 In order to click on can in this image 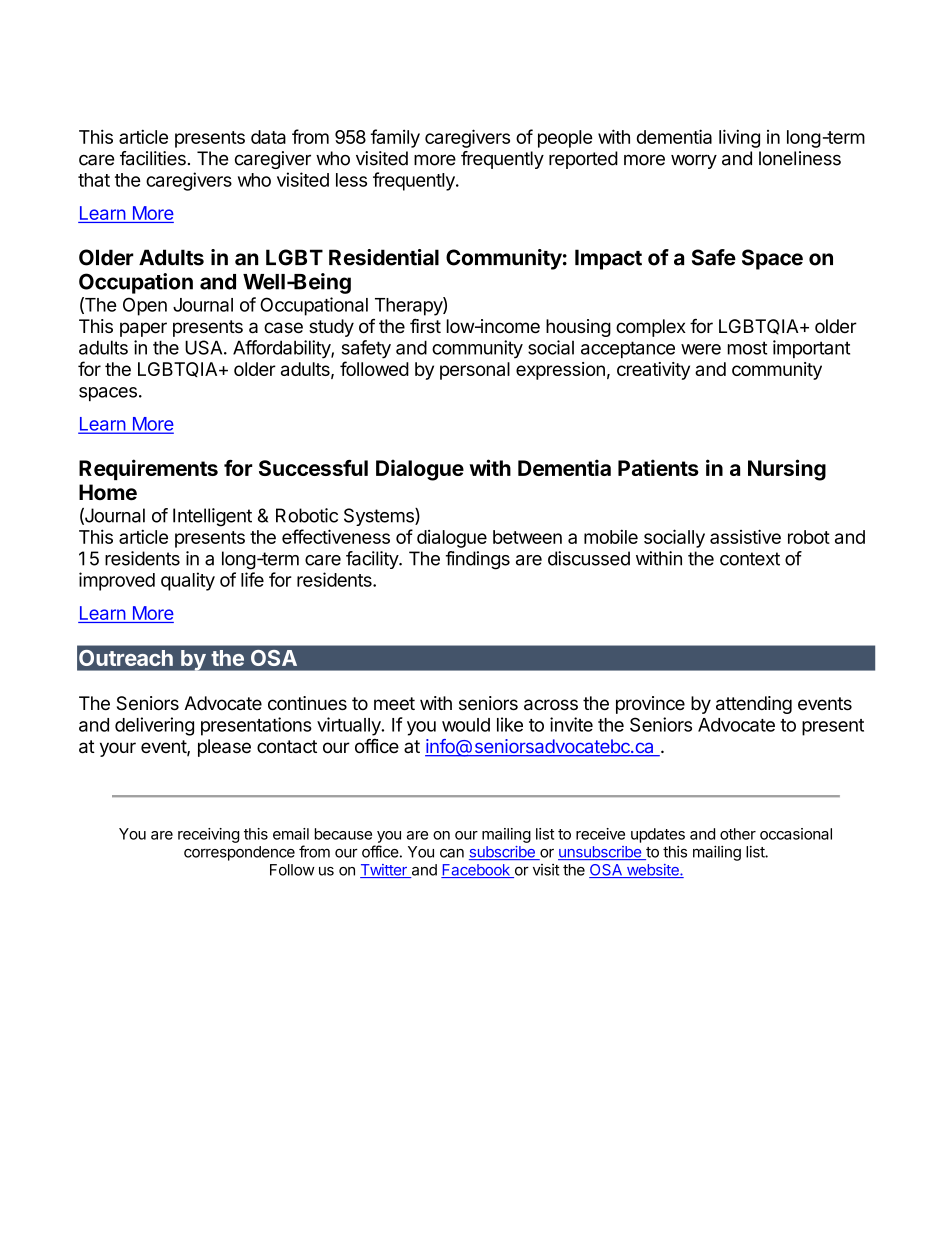, I will do `click(452, 853)`.
